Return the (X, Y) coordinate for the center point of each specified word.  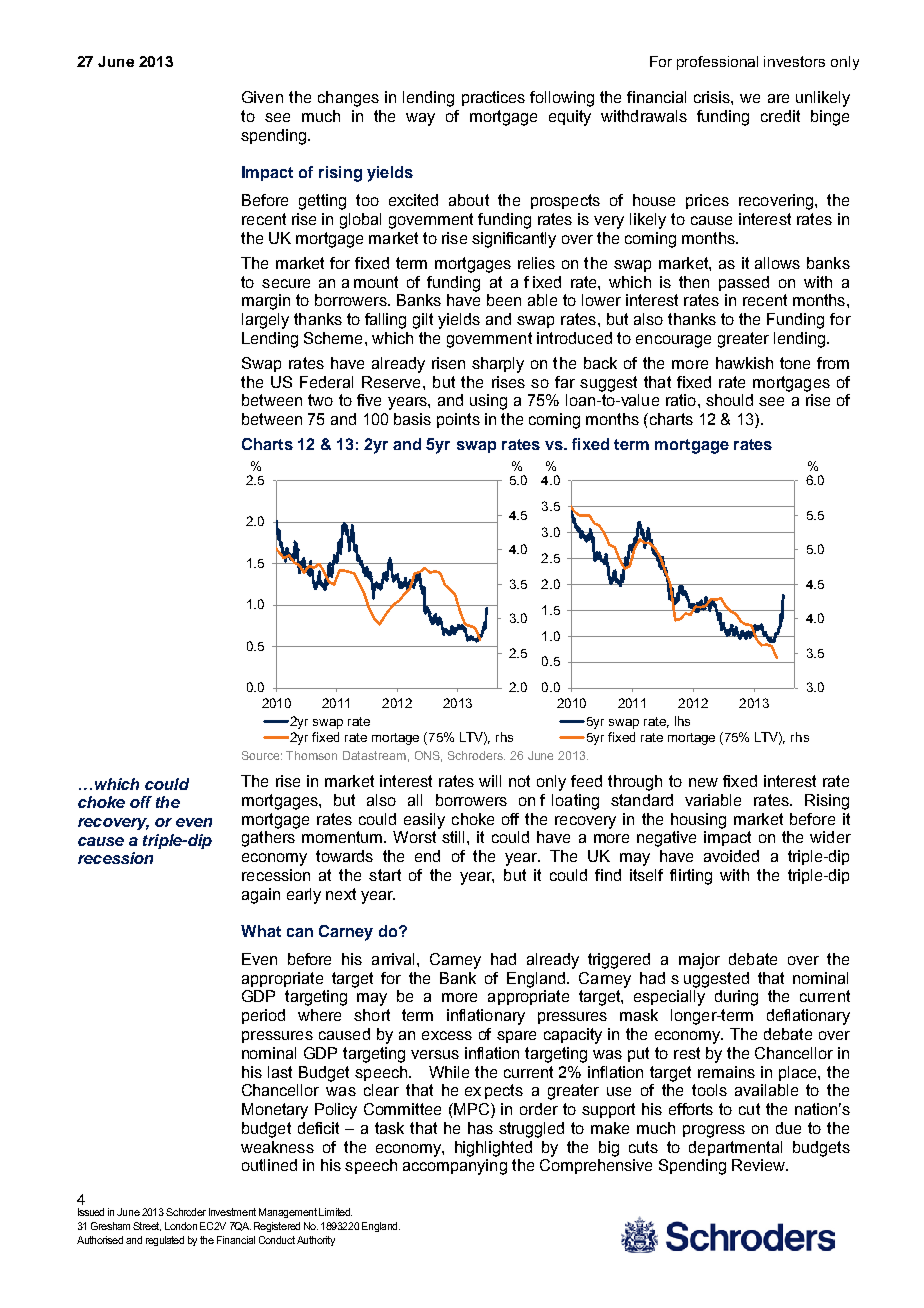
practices (493, 98)
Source (262, 755)
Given (262, 97)
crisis (713, 97)
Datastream (374, 755)
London (181, 1226)
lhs (682, 721)
